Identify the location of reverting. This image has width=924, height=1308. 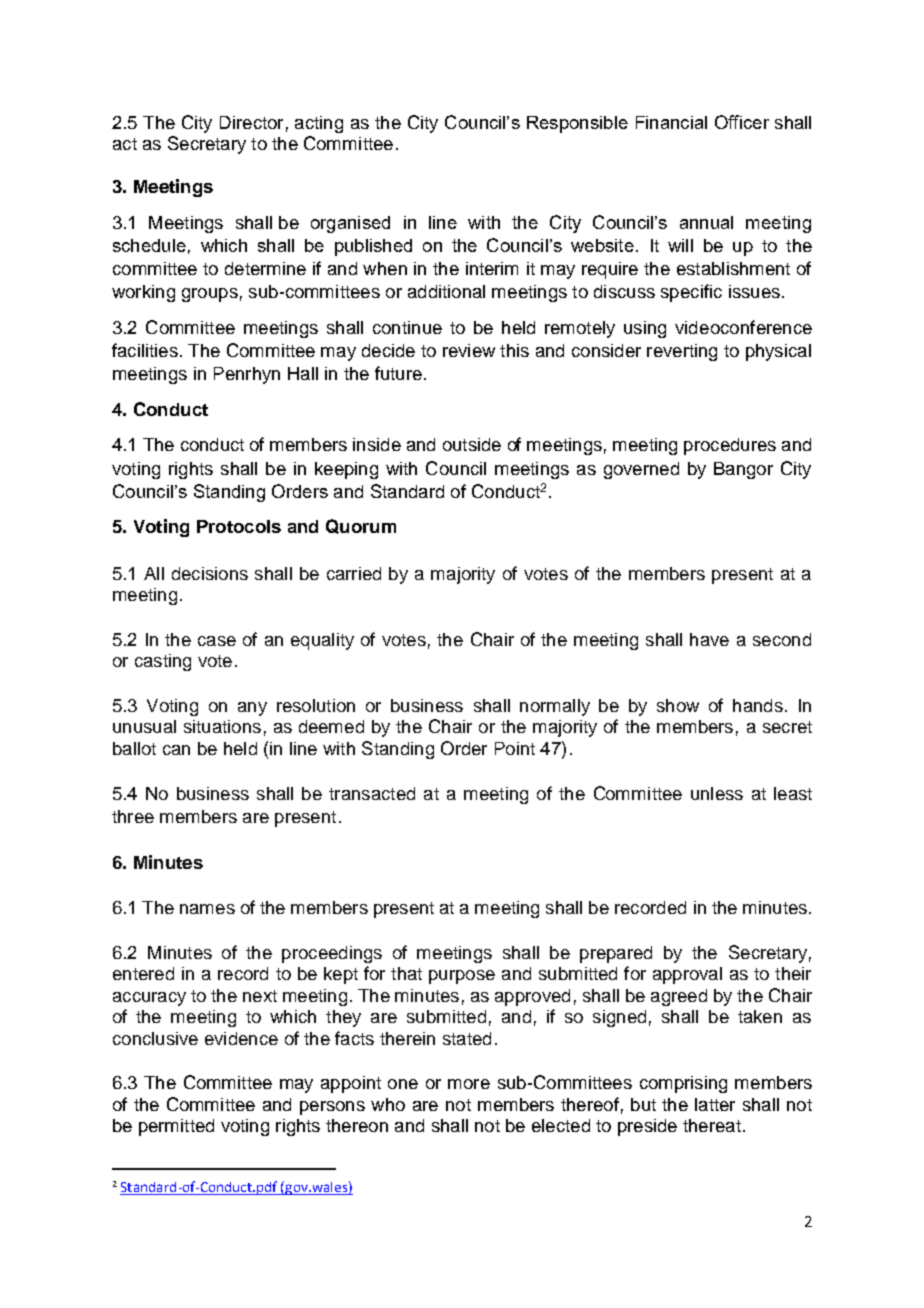
(682, 352).
